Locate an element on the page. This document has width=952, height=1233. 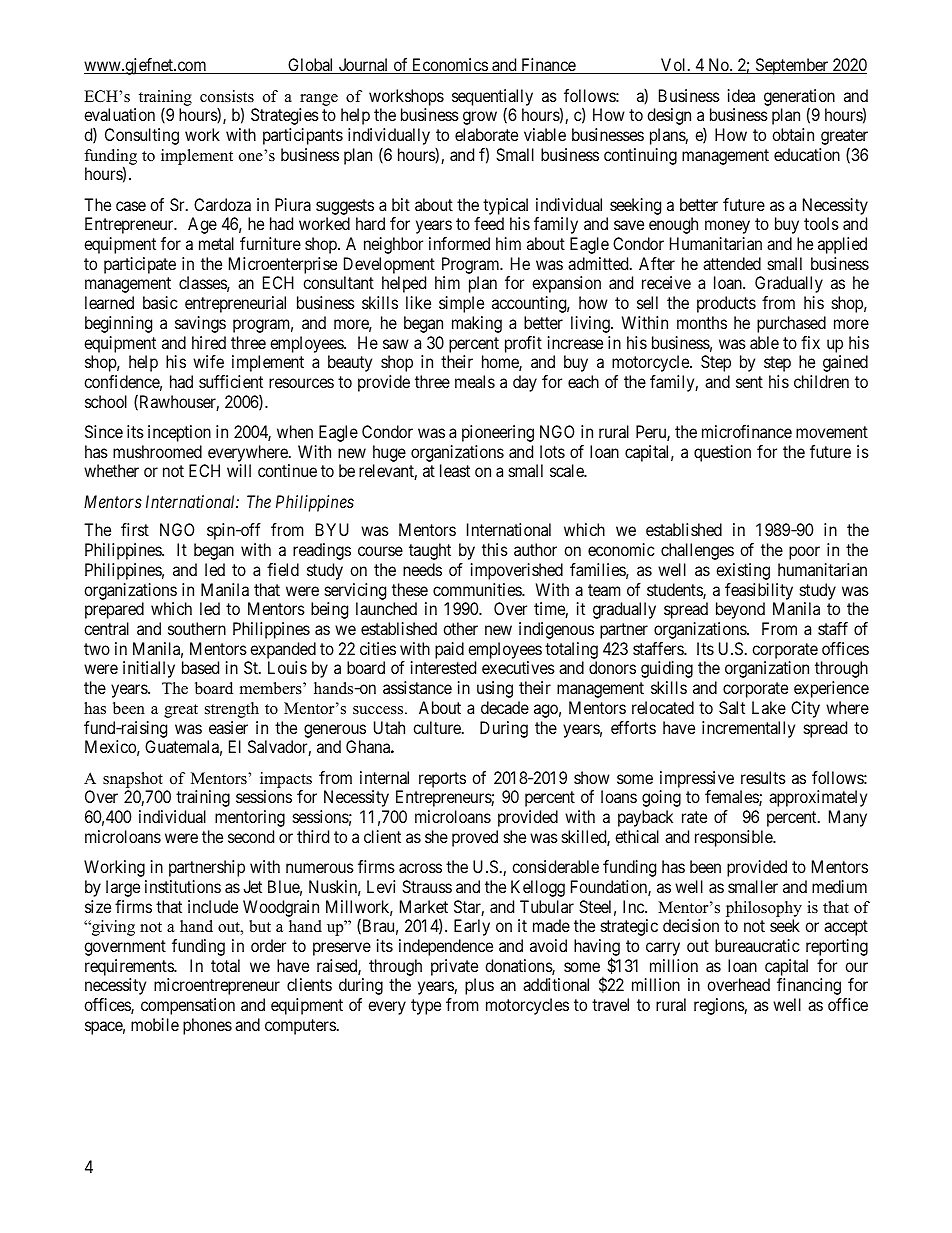
first is located at coordinates (135, 529).
